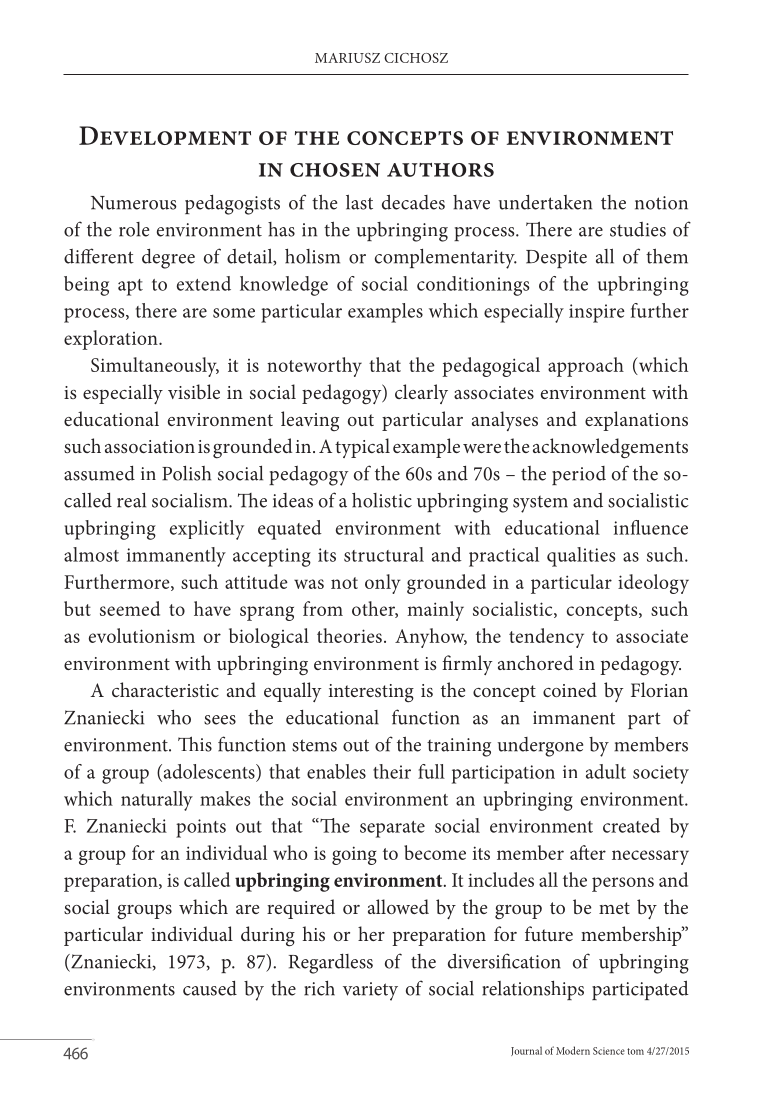 This page has width=784, height=1113. I want to click on chosen, so click(335, 170).
